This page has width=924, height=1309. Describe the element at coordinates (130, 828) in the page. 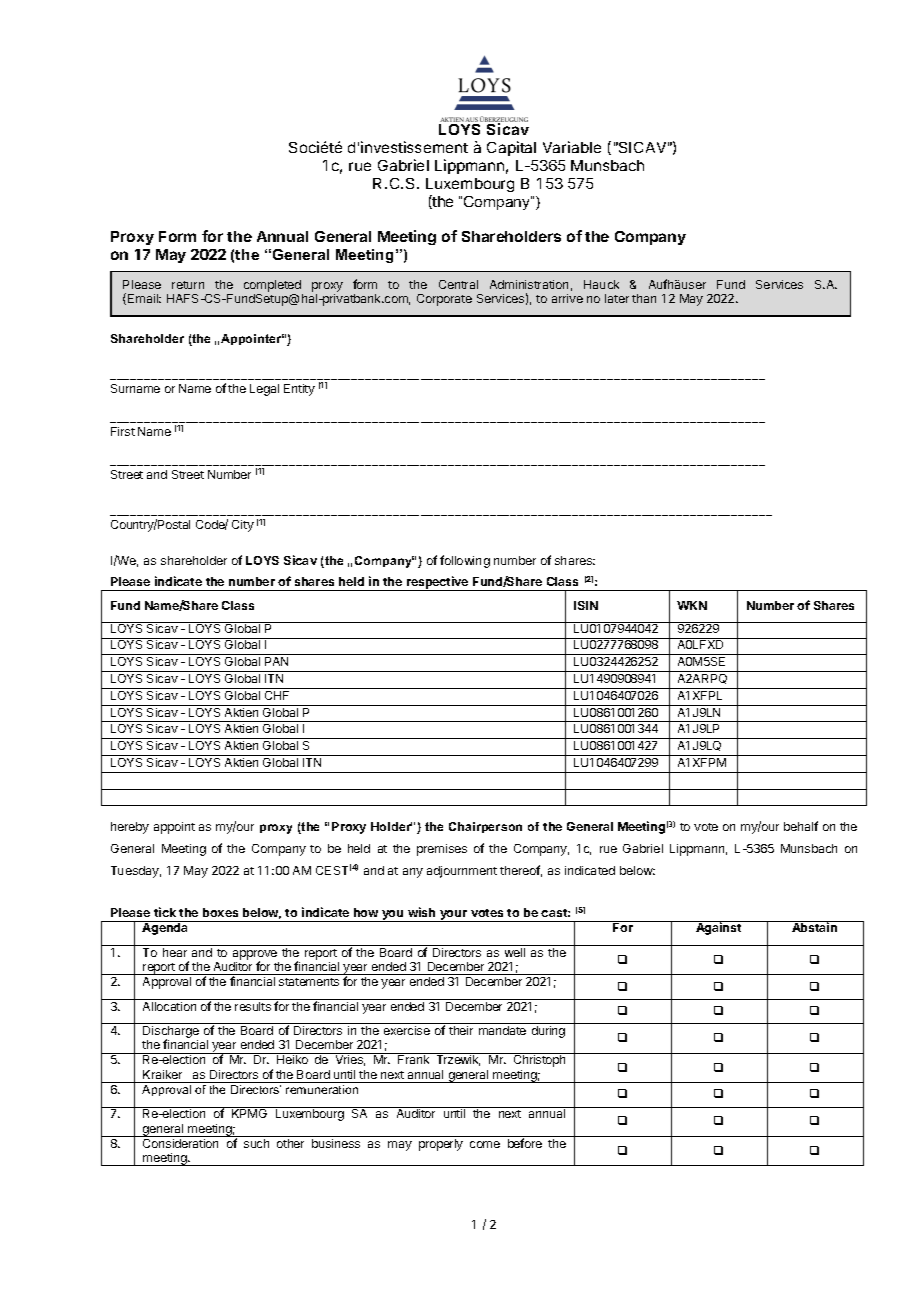

I see `hereby` at that location.
